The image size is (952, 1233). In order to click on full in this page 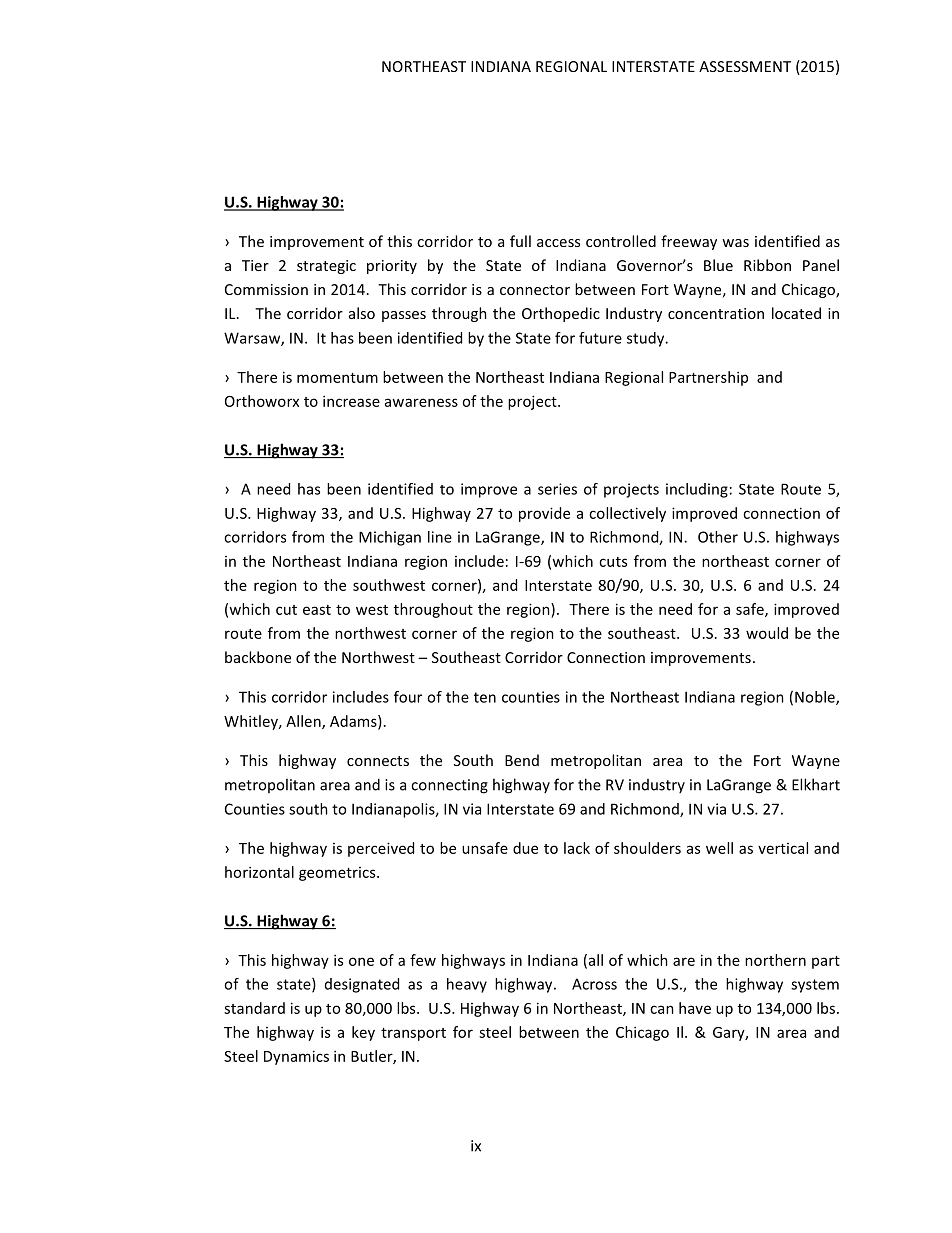, I will do `click(520, 241)`.
